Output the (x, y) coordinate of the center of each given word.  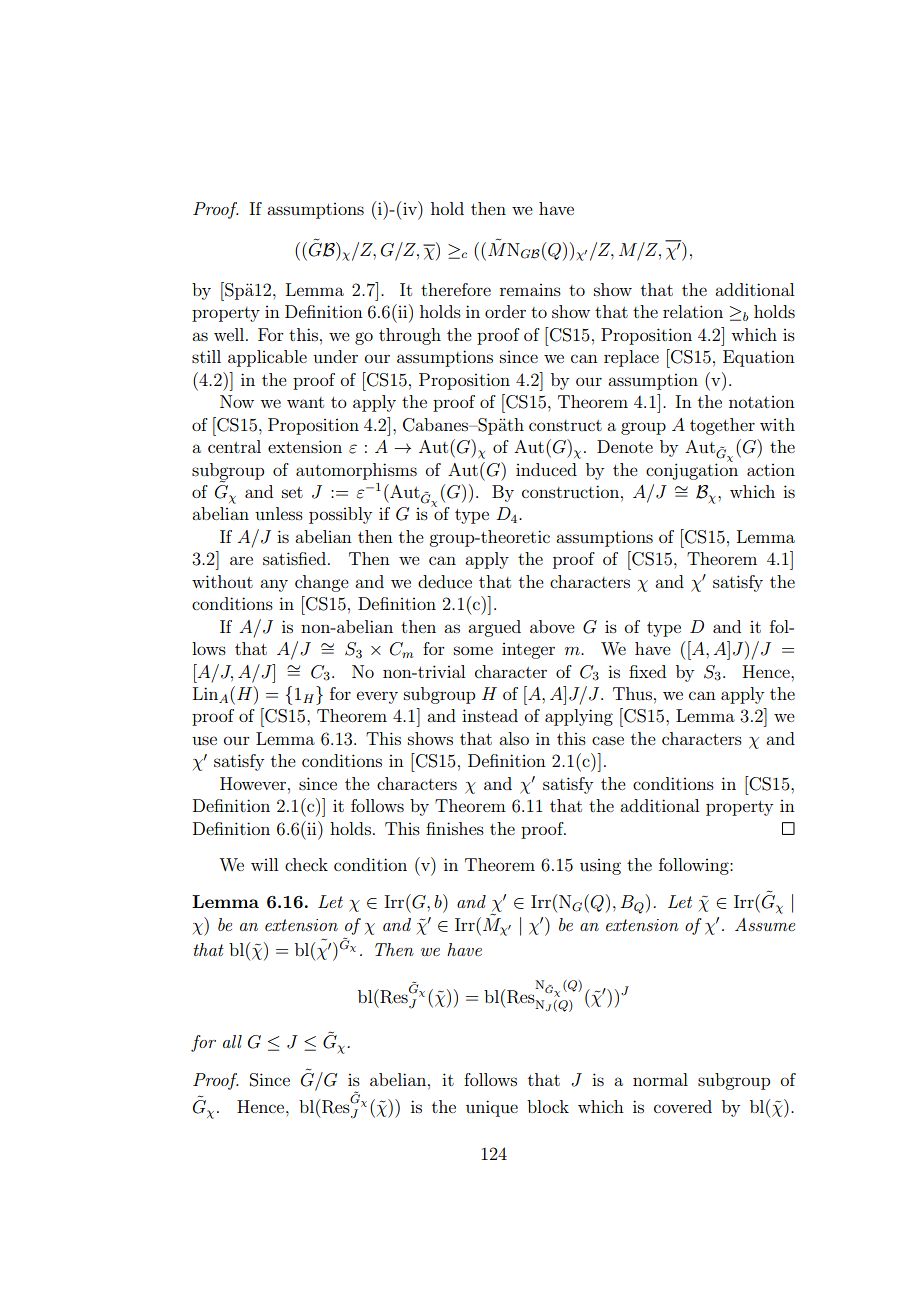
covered (683, 1106)
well (230, 334)
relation (693, 311)
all (232, 1041)
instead (490, 715)
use (204, 740)
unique (492, 1108)
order (505, 311)
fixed (647, 671)
